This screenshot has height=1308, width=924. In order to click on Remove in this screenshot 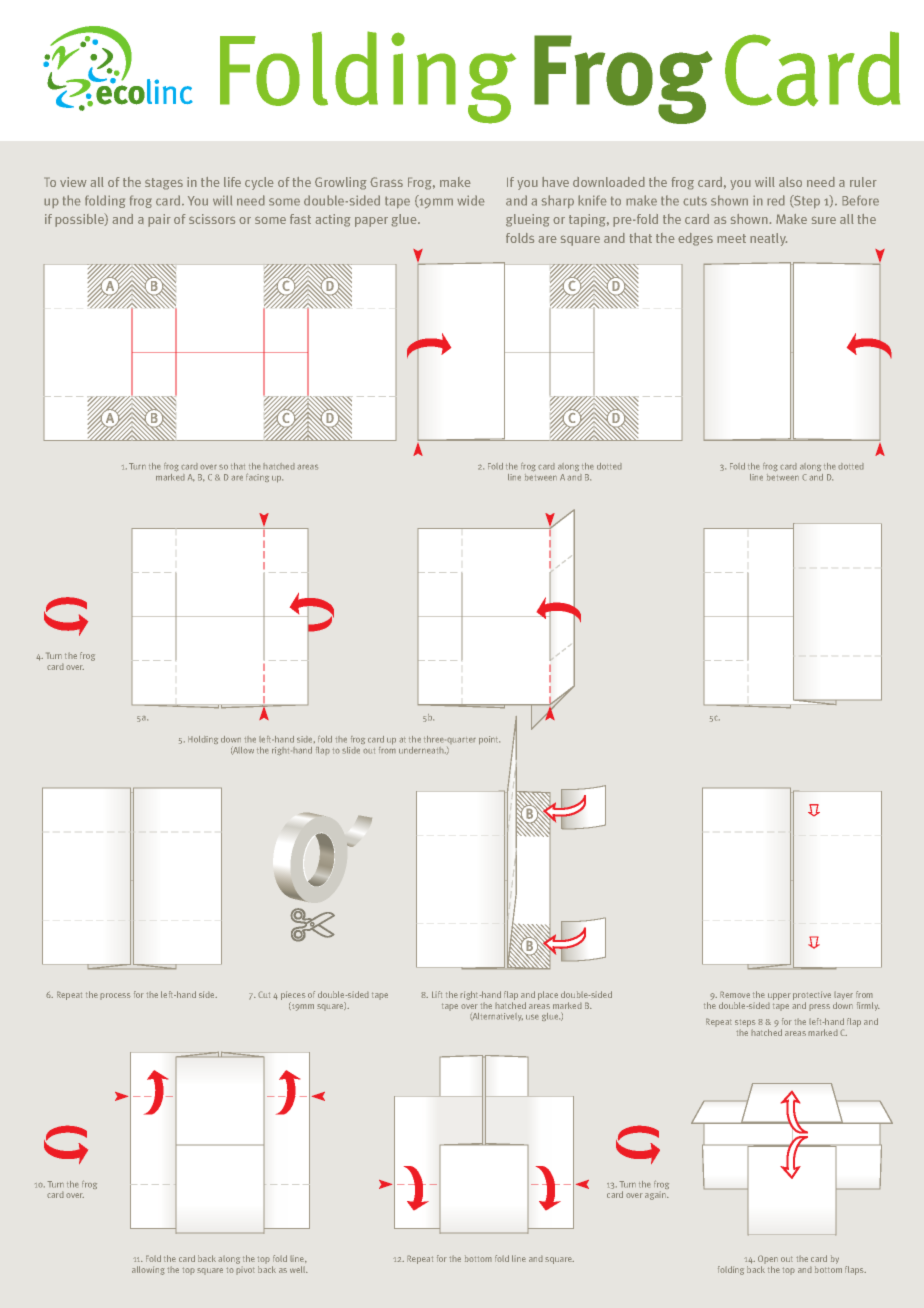, I will do `click(735, 994)`.
